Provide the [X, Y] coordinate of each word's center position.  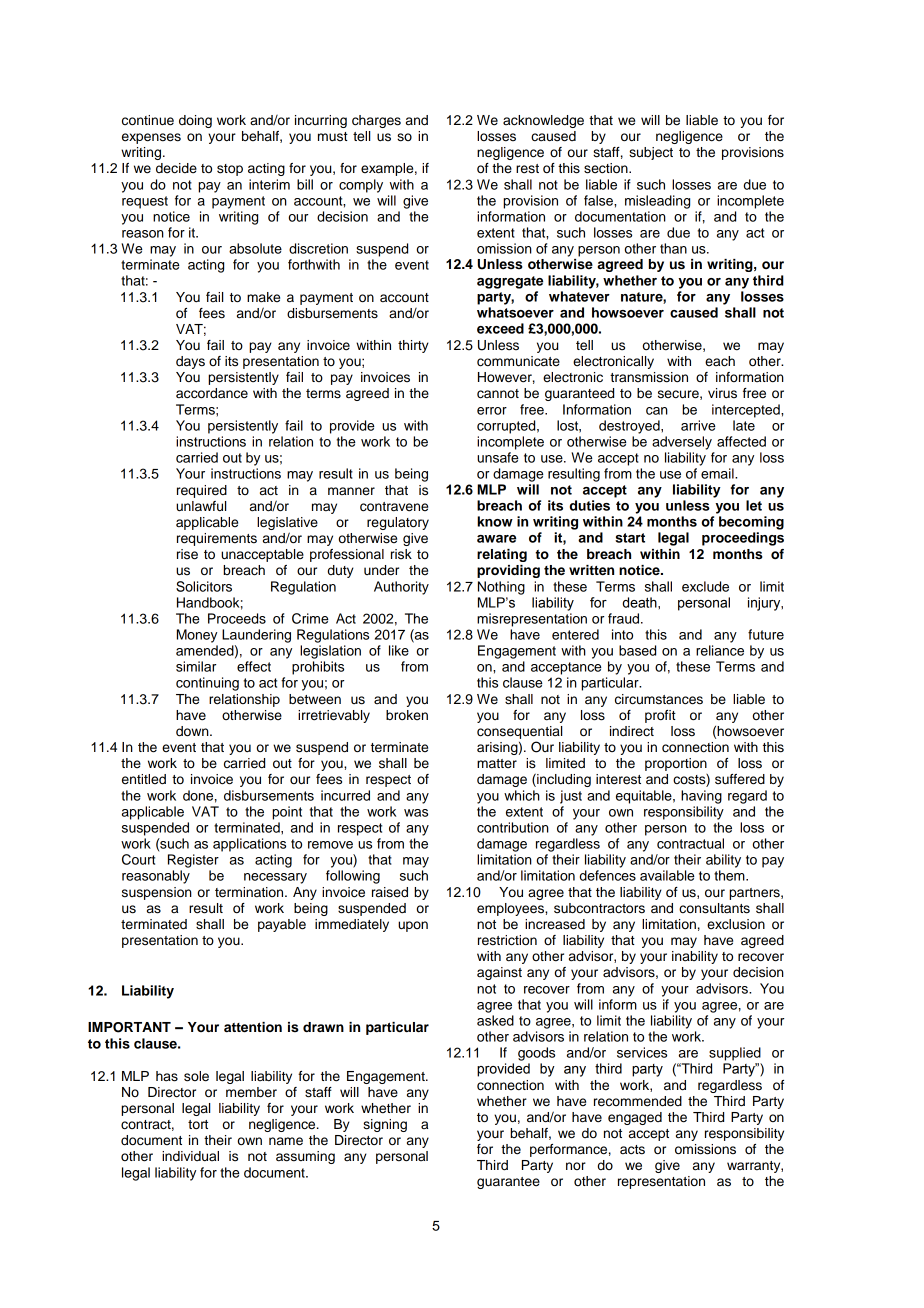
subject [651, 153]
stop [230, 170]
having [701, 797]
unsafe [498, 457]
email [718, 473]
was [416, 813]
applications [249, 845]
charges [376, 121]
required [202, 491]
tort [198, 1124]
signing [385, 1125]
